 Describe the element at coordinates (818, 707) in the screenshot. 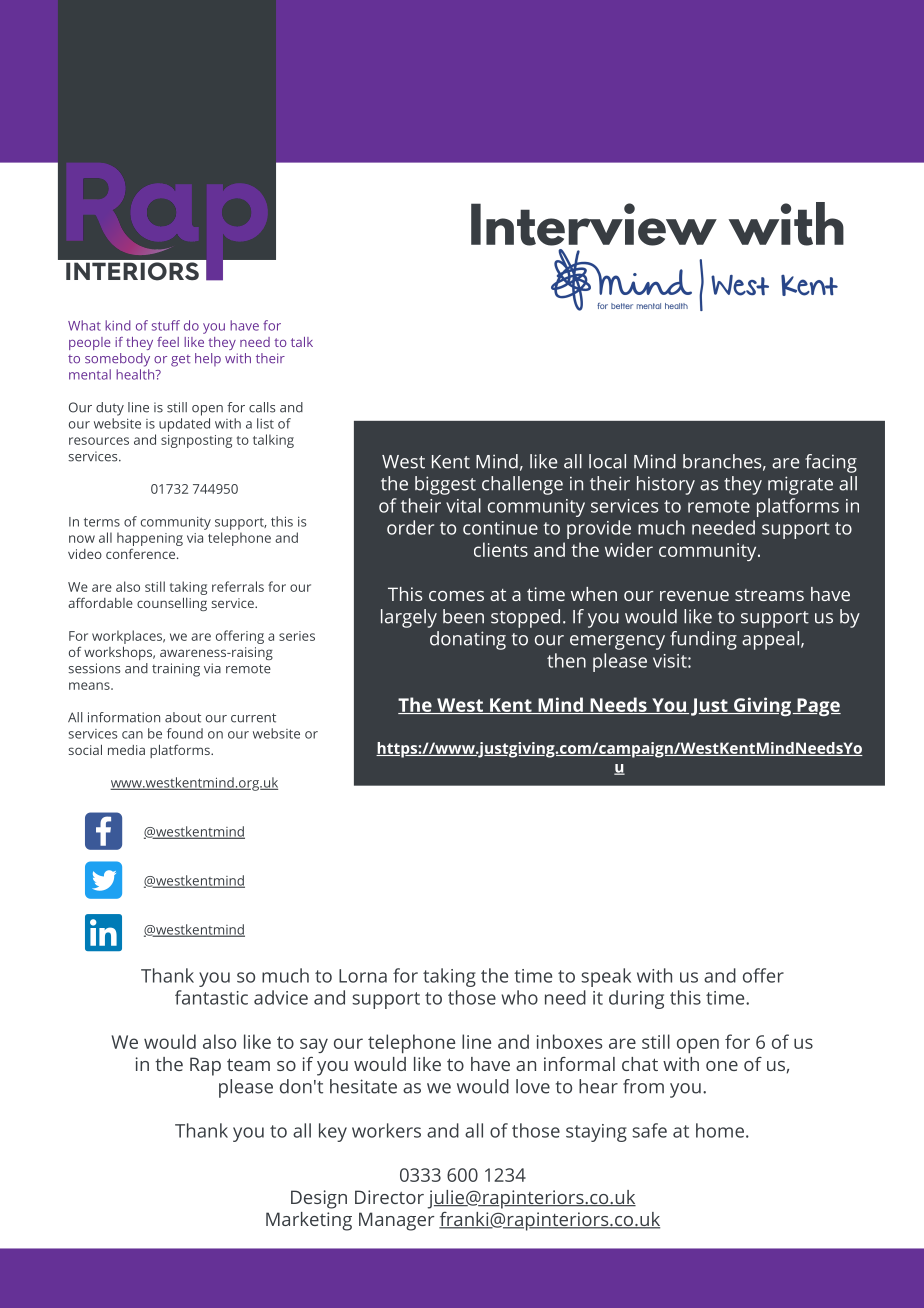

I see `Page` at that location.
